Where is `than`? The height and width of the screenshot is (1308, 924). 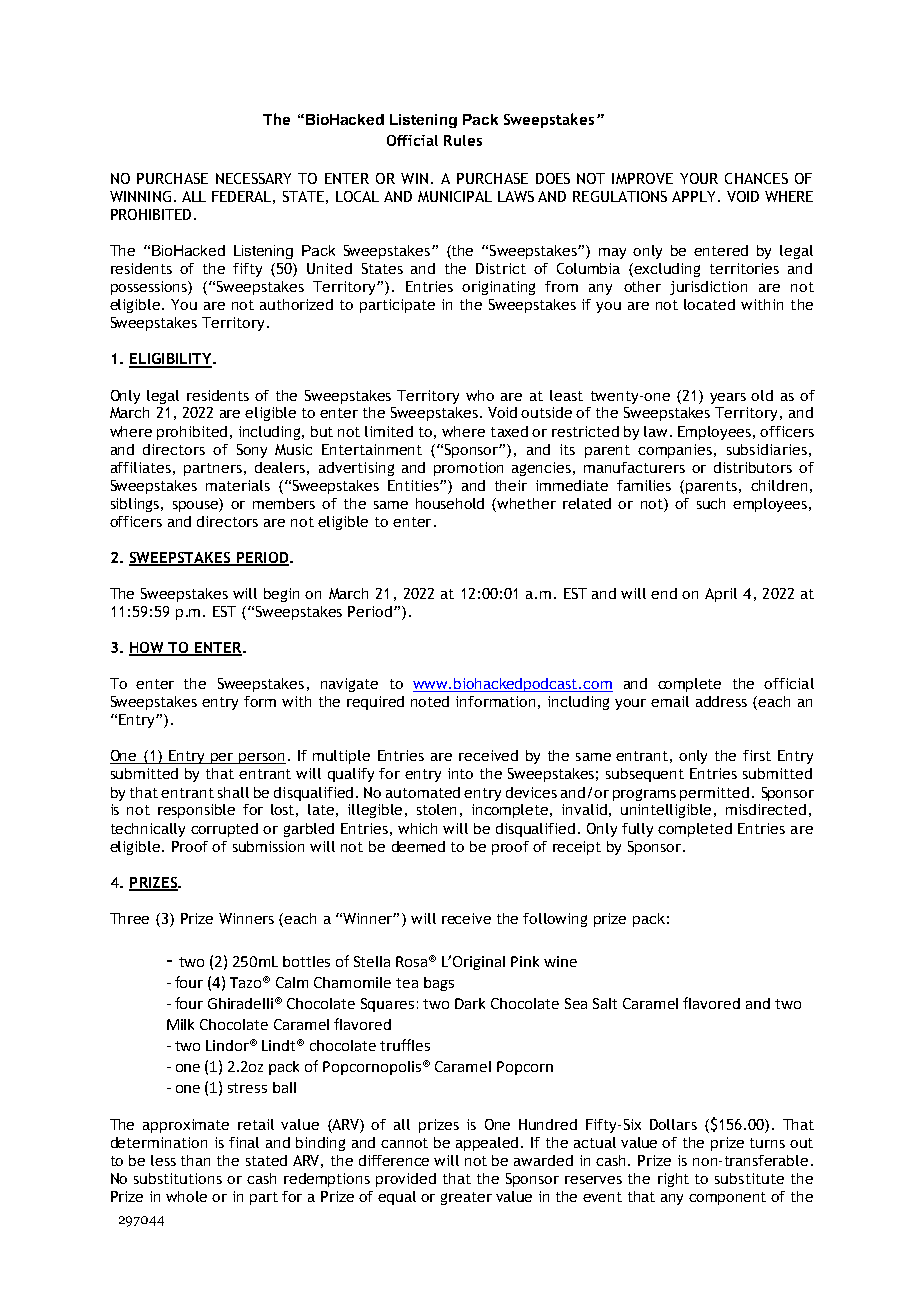 than is located at coordinates (195, 1160).
